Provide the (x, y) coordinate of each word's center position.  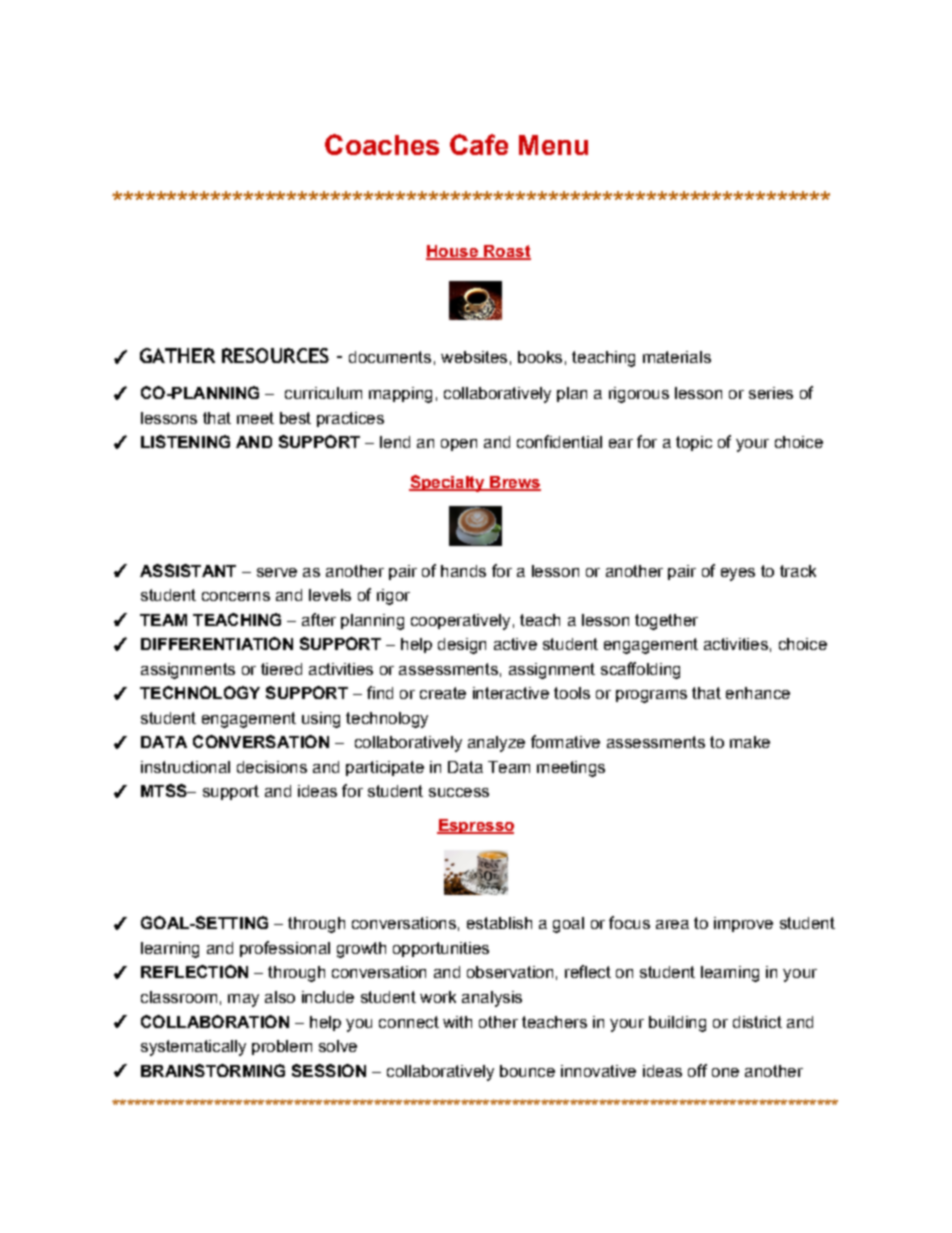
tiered (281, 669)
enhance (758, 693)
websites (474, 357)
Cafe (479, 144)
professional (285, 949)
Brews (514, 483)
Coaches (382, 144)
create (443, 693)
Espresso (475, 826)
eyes (738, 574)
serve (277, 572)
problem (282, 1047)
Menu (553, 145)
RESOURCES (275, 355)
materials (677, 357)
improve (743, 924)
